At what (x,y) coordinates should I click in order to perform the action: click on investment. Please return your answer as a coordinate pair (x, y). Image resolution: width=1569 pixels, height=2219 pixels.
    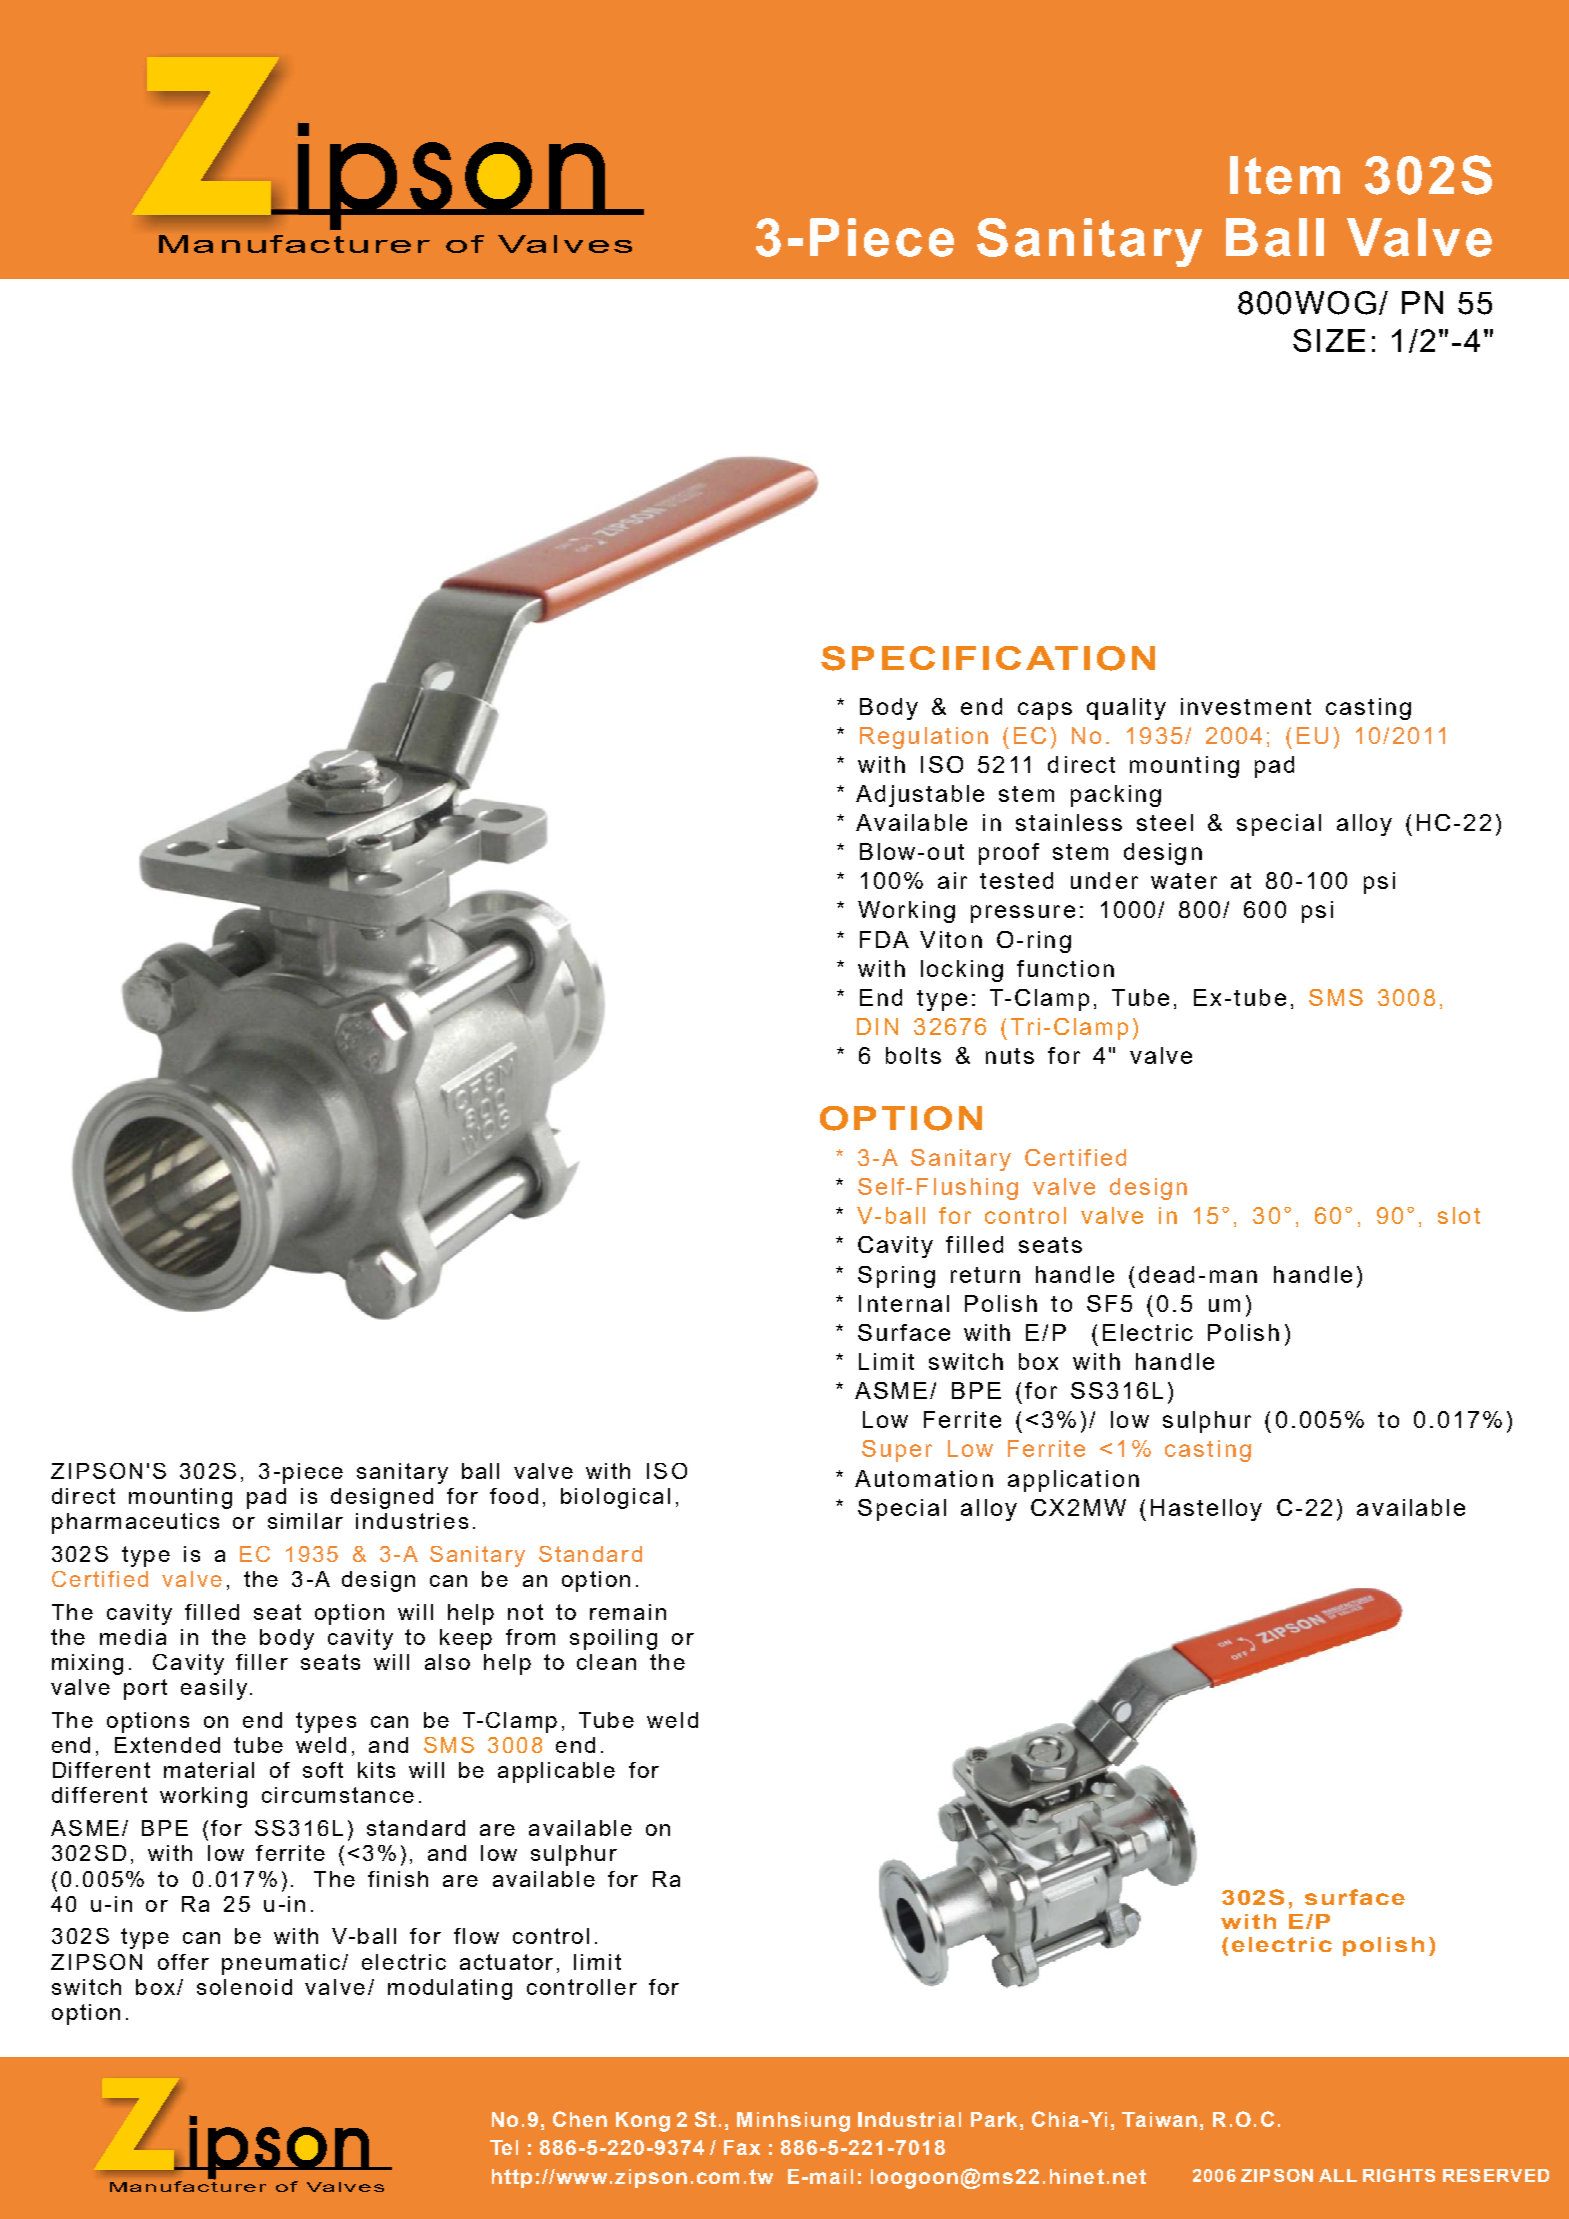
    Looking at the image, I should click on (1246, 706).
